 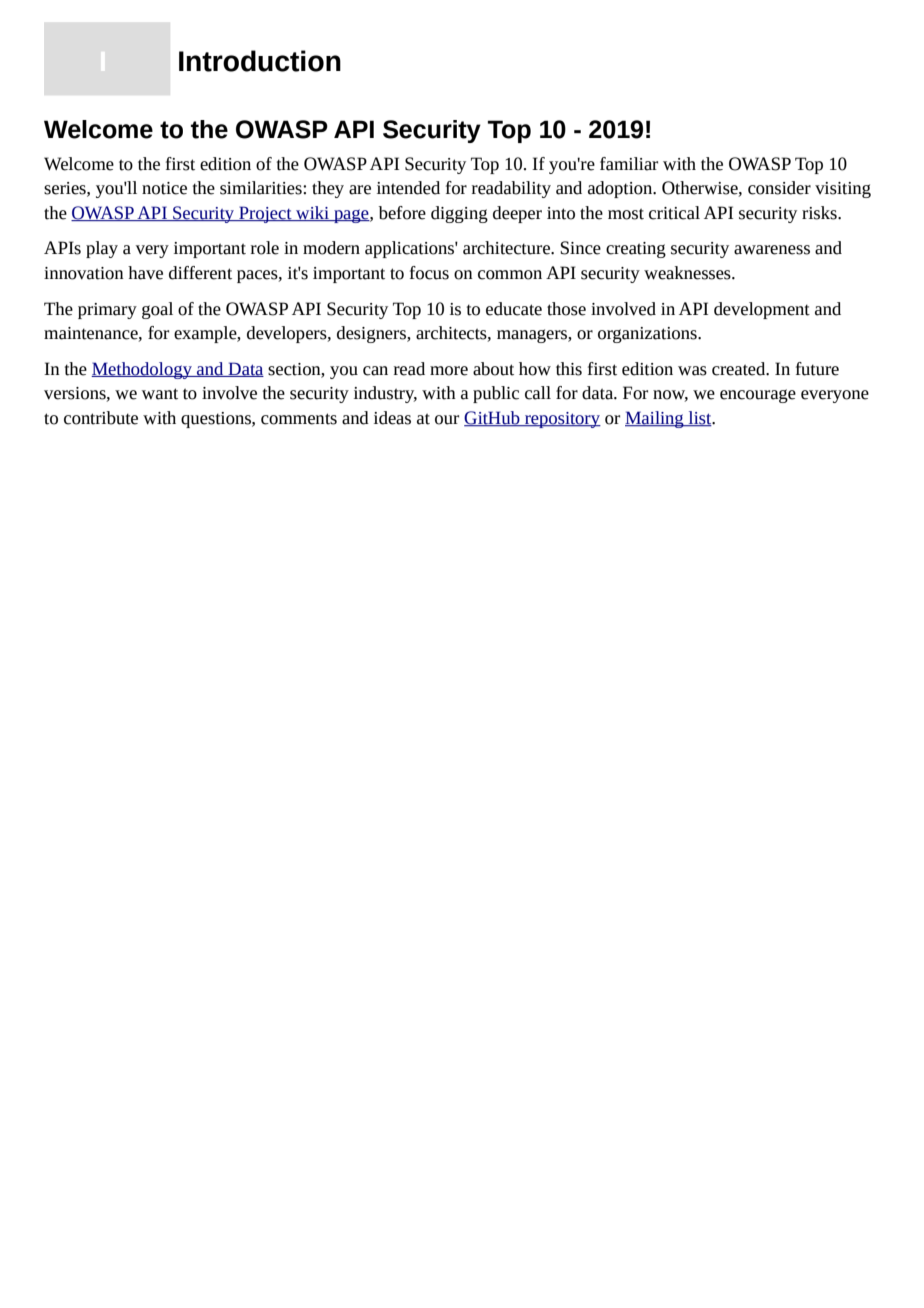 What do you see at coordinates (260, 61) in the page?
I see `Introduction` at bounding box center [260, 61].
